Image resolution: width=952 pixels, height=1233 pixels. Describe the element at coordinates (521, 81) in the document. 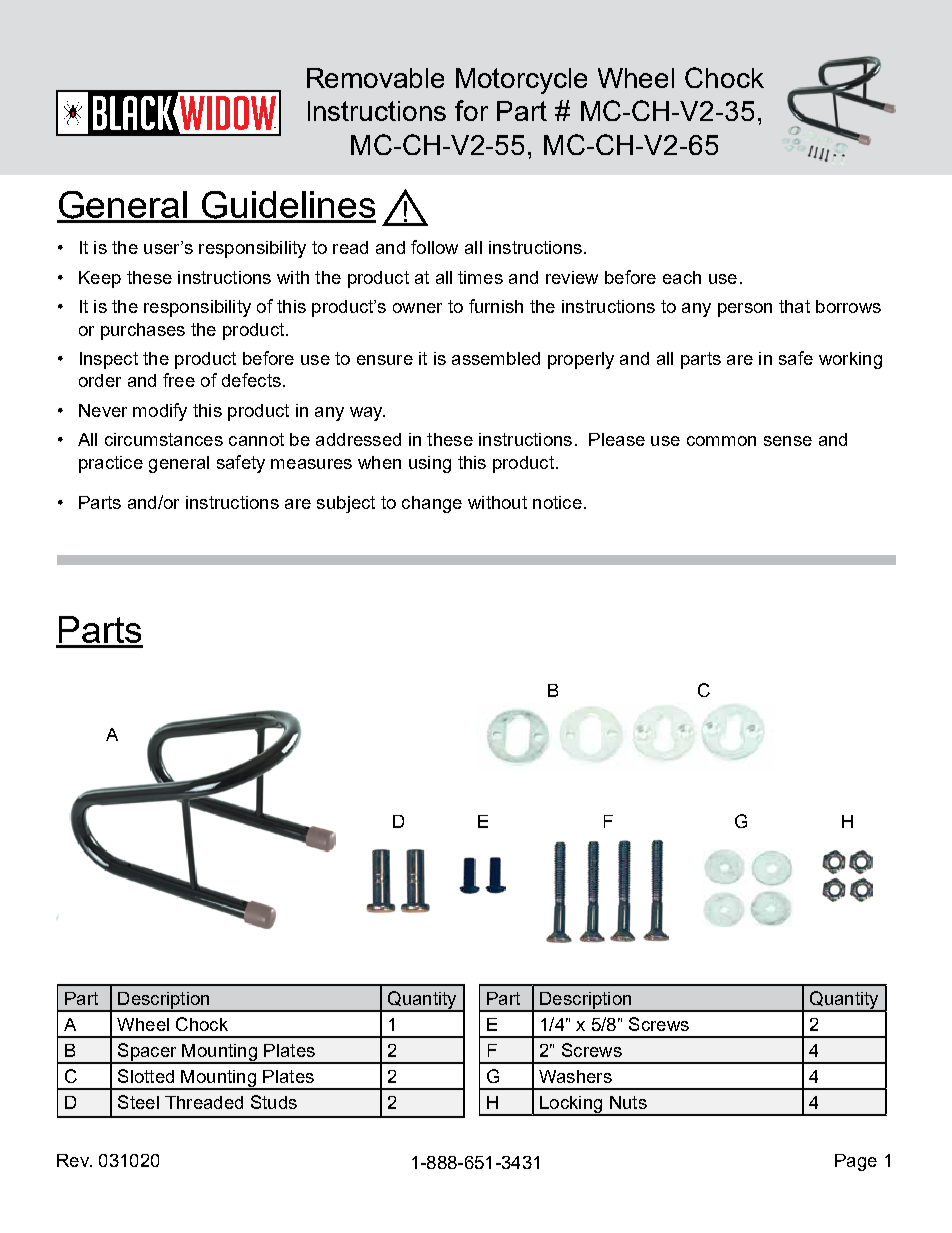

I see `Motorcycle` at that location.
